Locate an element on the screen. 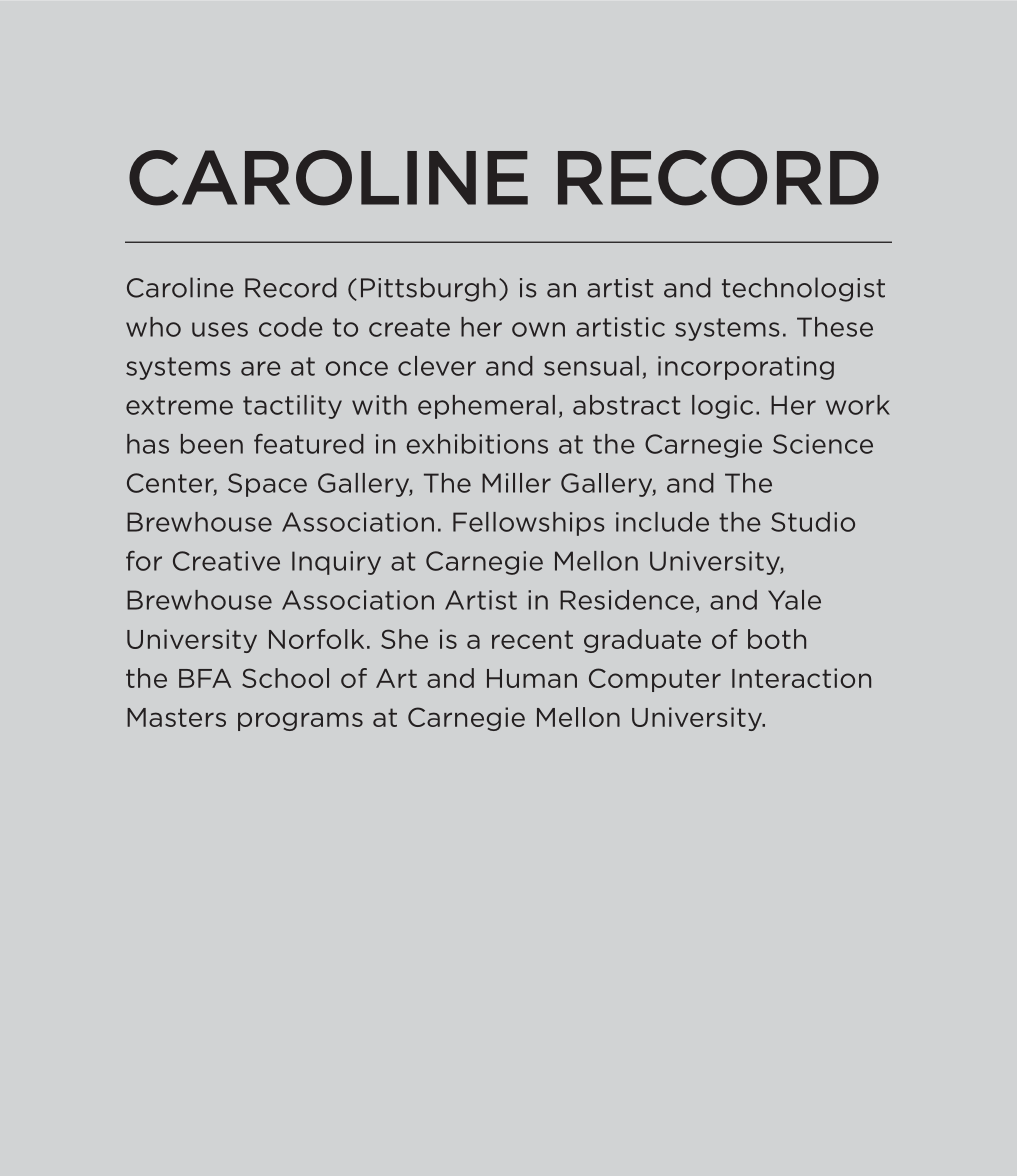 The image size is (1017, 1176). Science is located at coordinates (823, 444).
